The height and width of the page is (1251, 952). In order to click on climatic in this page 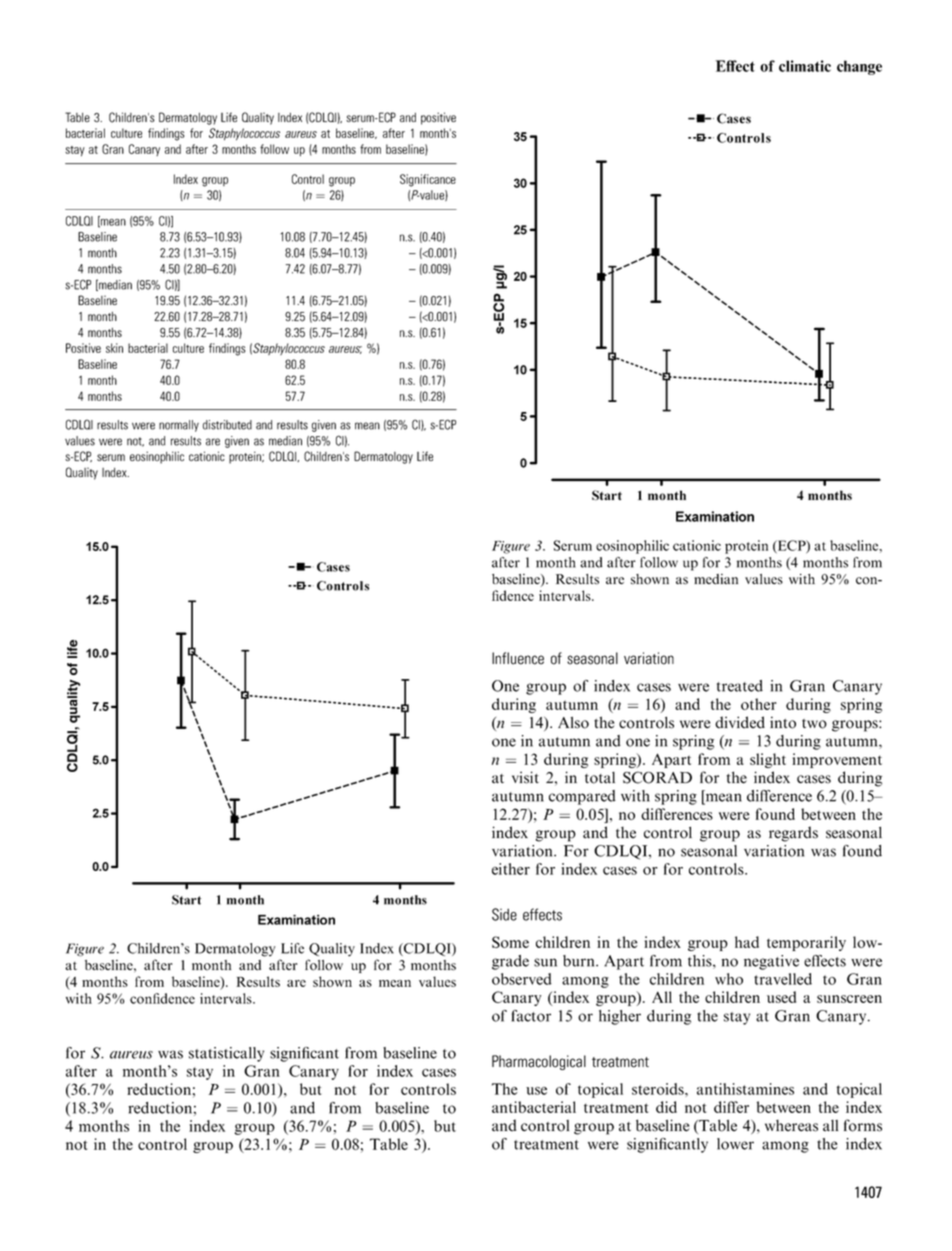, I will do `click(805, 66)`.
